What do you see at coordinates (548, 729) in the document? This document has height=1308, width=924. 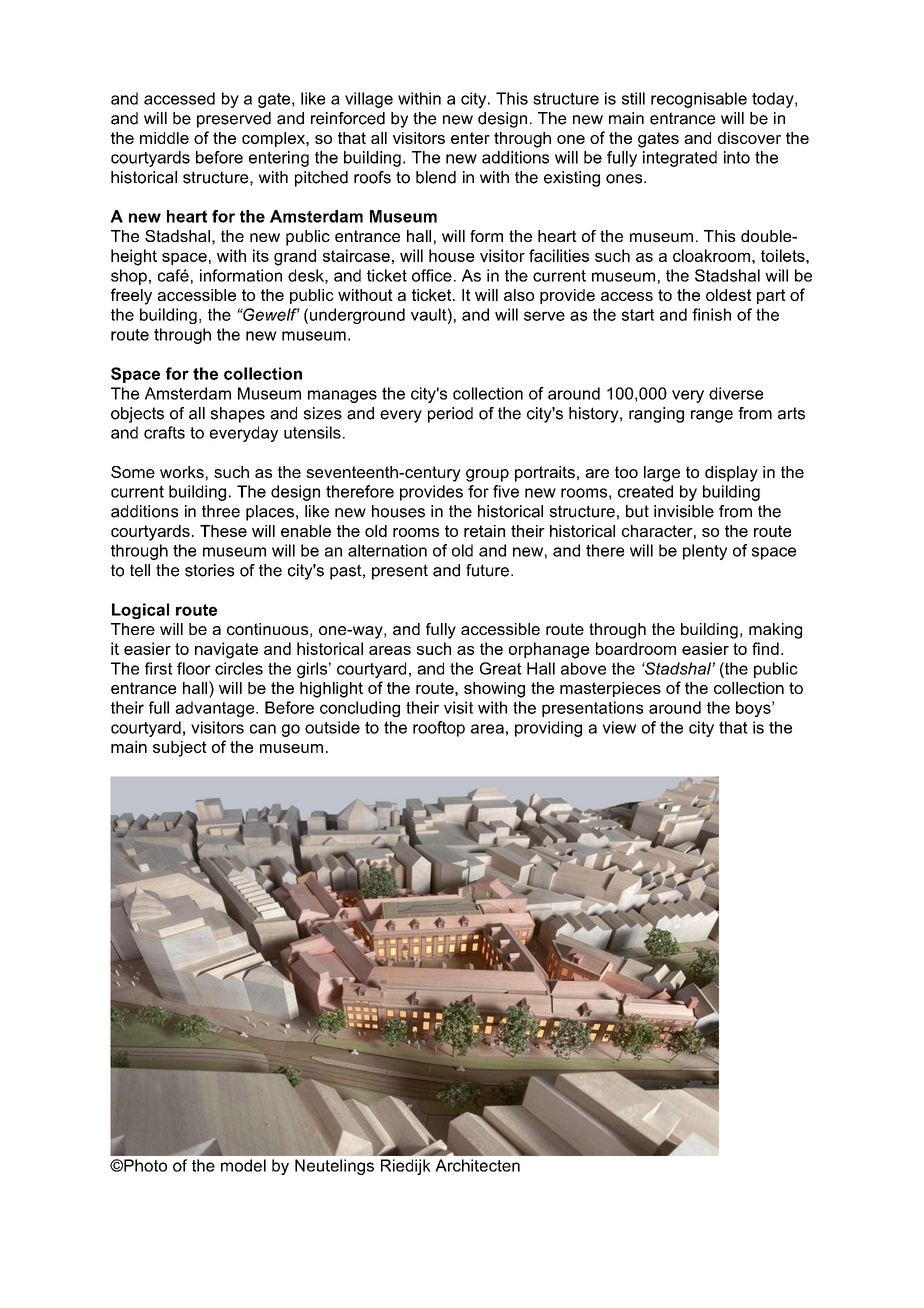 I see `providing` at bounding box center [548, 729].
